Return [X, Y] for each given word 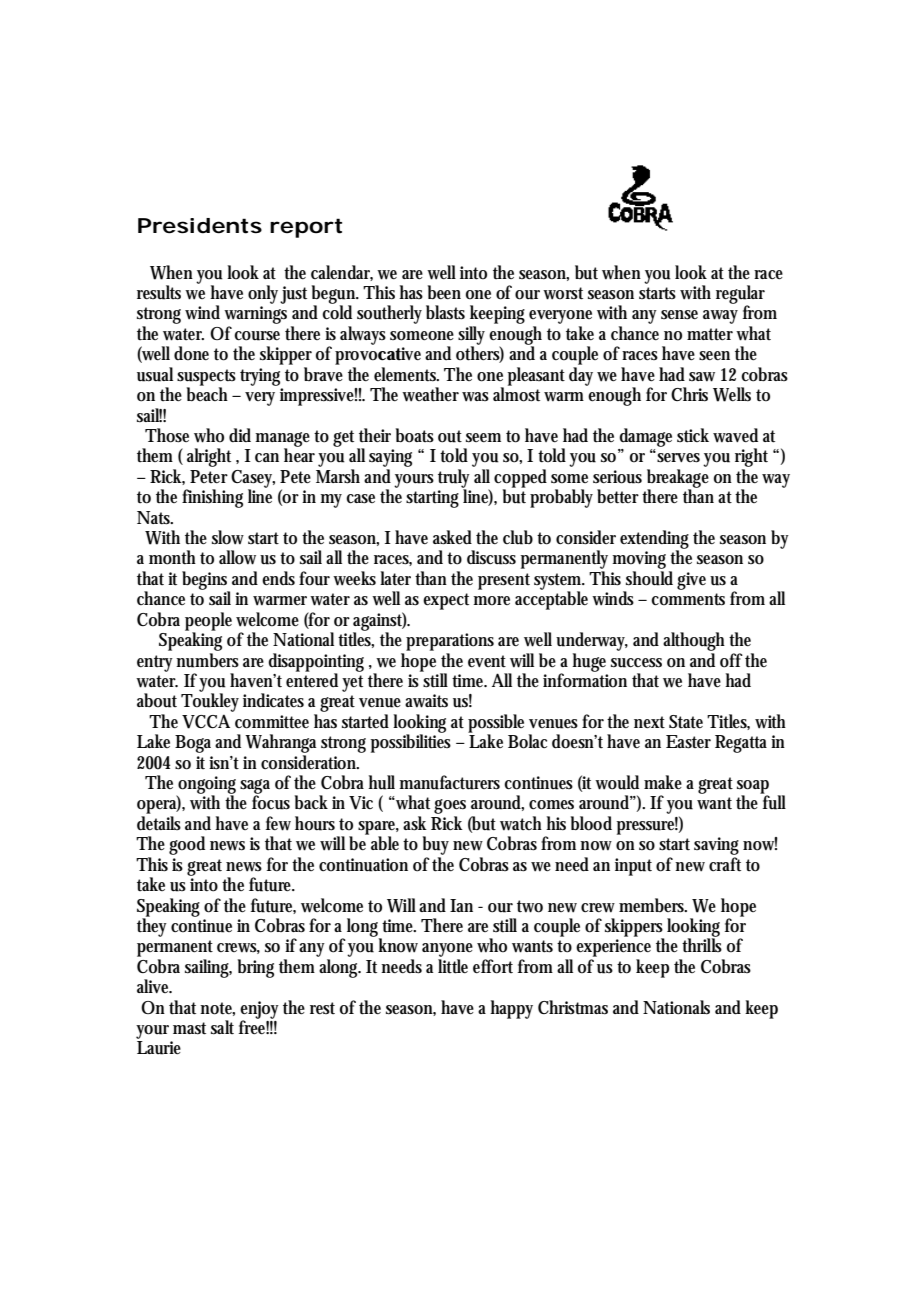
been [444, 292]
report [306, 228]
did [240, 435]
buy [436, 847]
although [694, 641]
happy [511, 1009]
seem [483, 438]
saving [716, 847]
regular [740, 295]
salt [222, 1027]
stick [693, 435]
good [187, 845]
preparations [450, 642]
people [208, 622]
